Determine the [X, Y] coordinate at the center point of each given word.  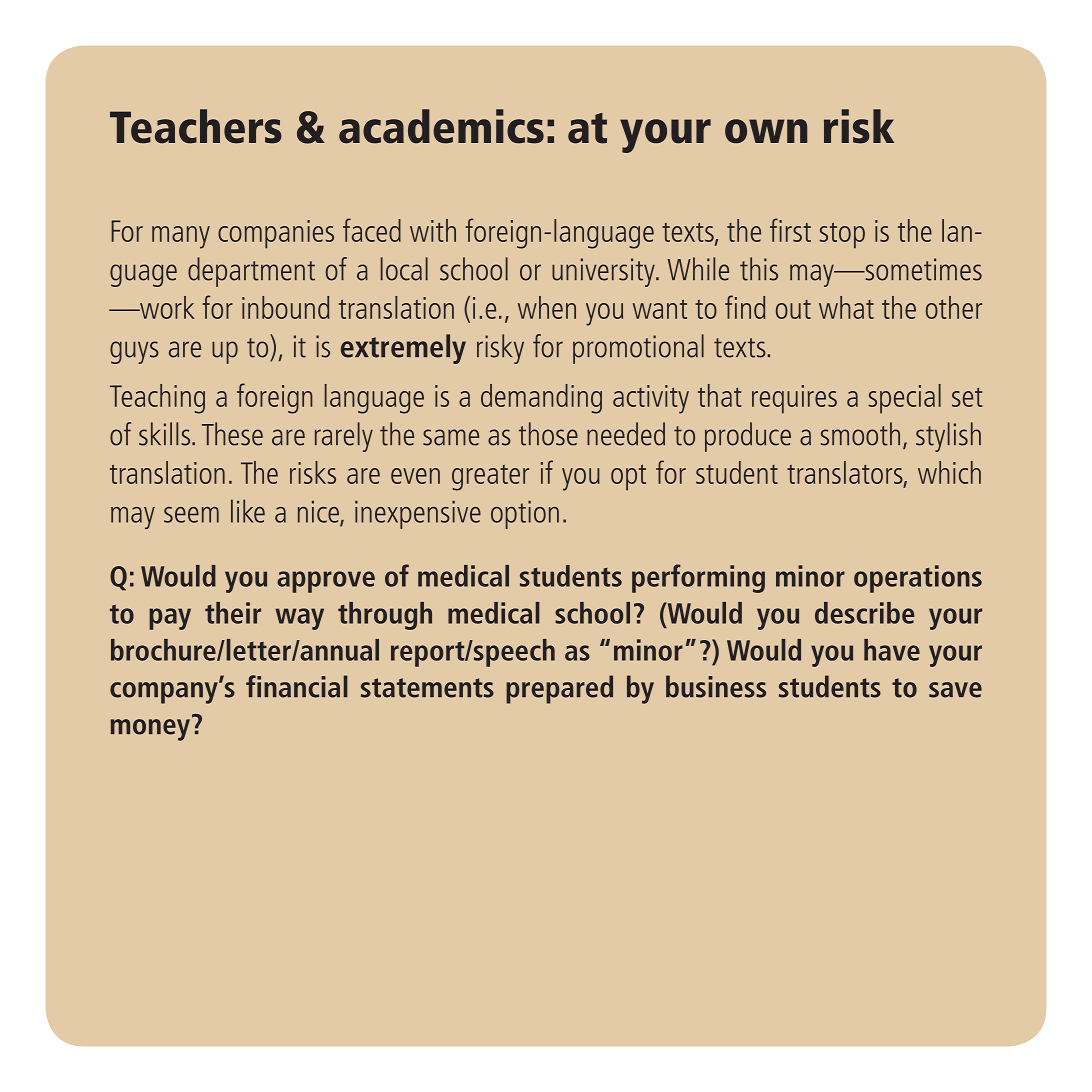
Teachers [196, 126]
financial [297, 686]
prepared [559, 689]
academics [441, 126]
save [955, 690]
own [766, 131]
